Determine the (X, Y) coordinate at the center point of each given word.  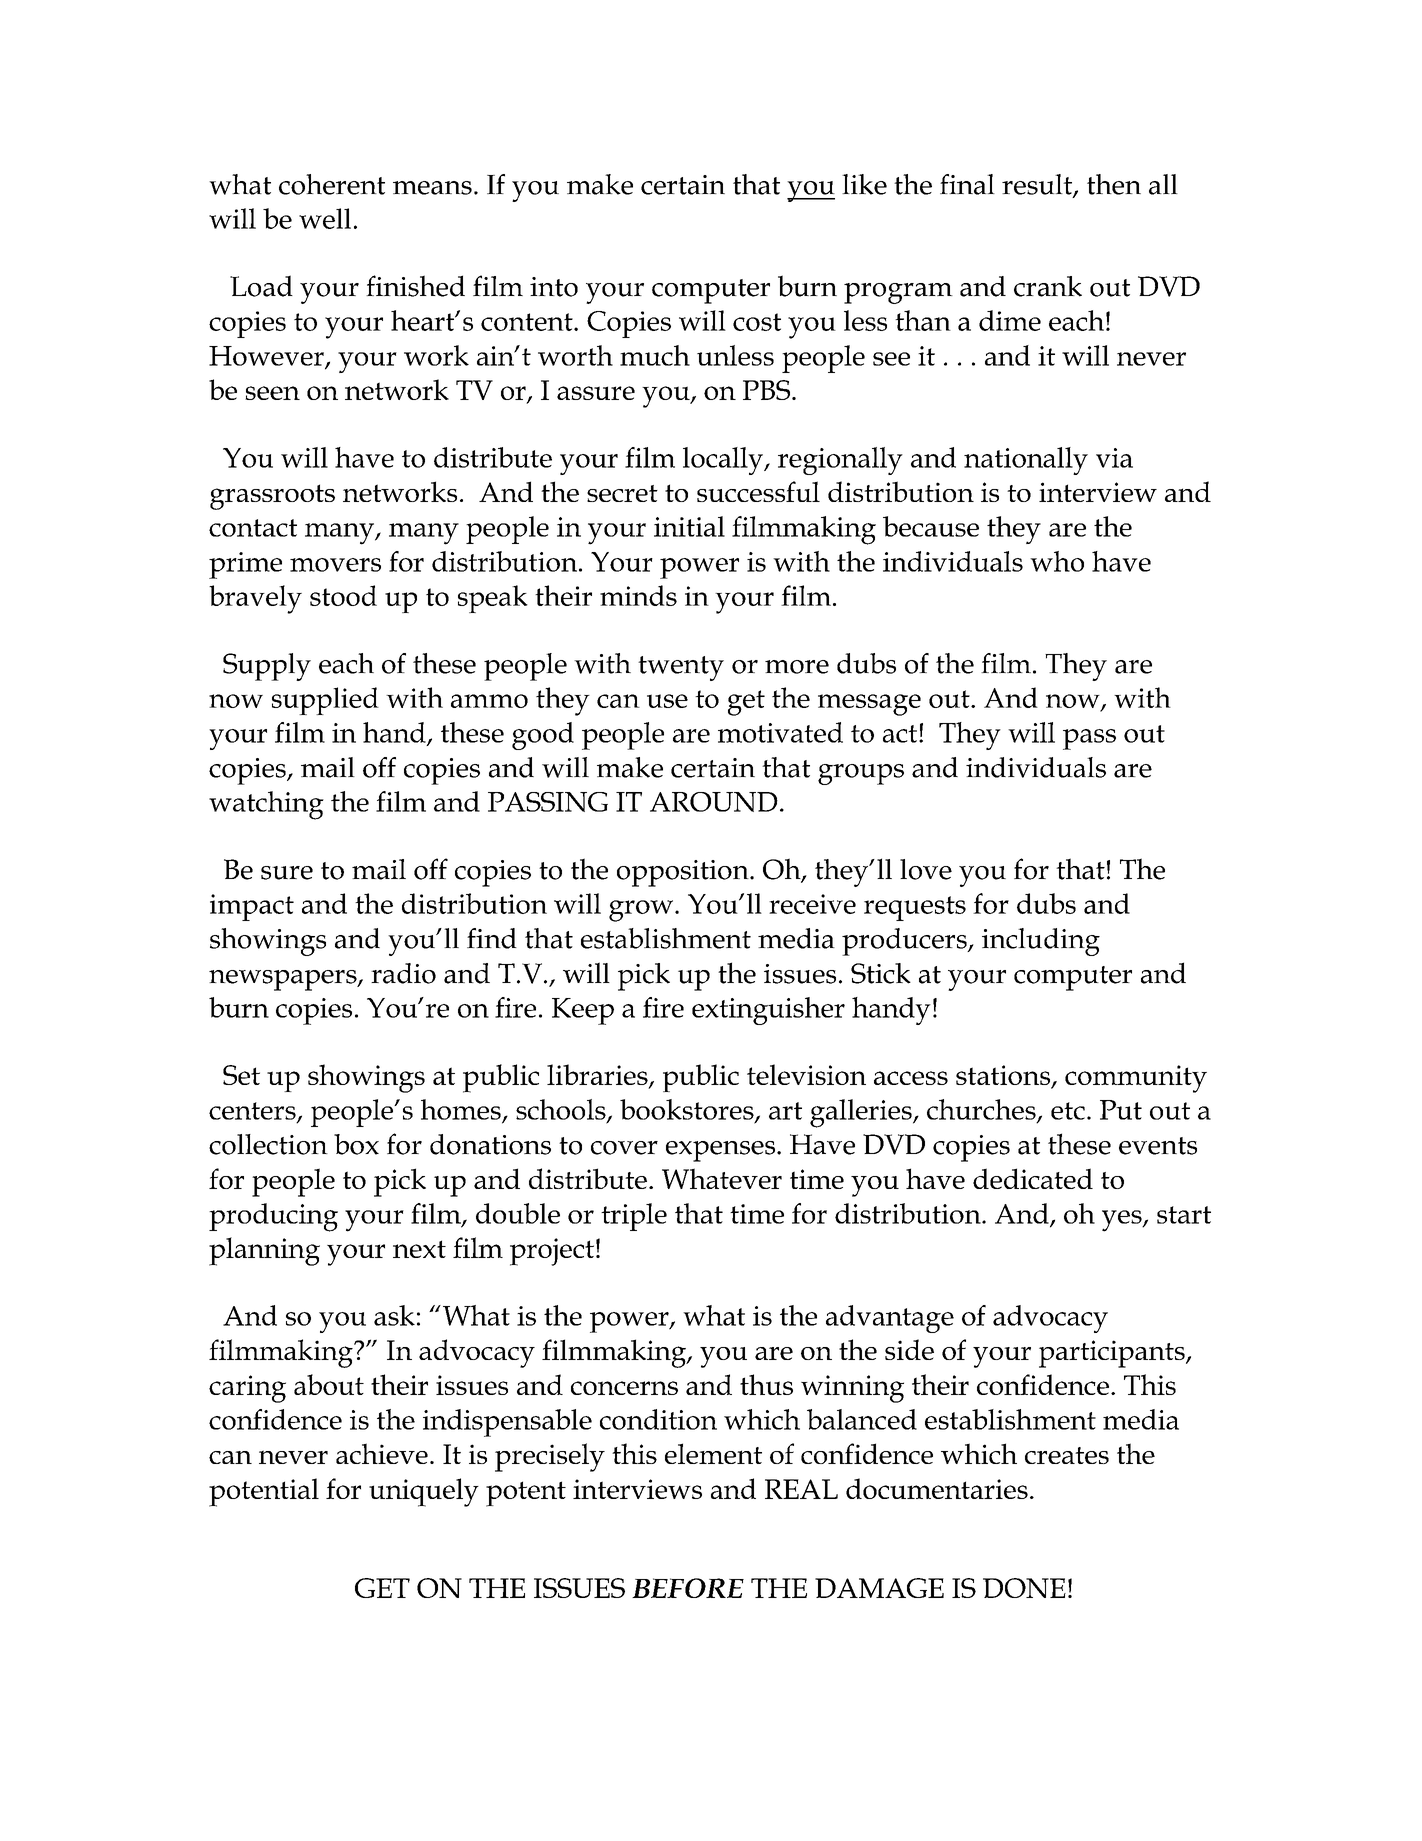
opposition (684, 873)
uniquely (424, 1492)
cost (757, 322)
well (325, 218)
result (1038, 185)
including (1041, 942)
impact (252, 907)
